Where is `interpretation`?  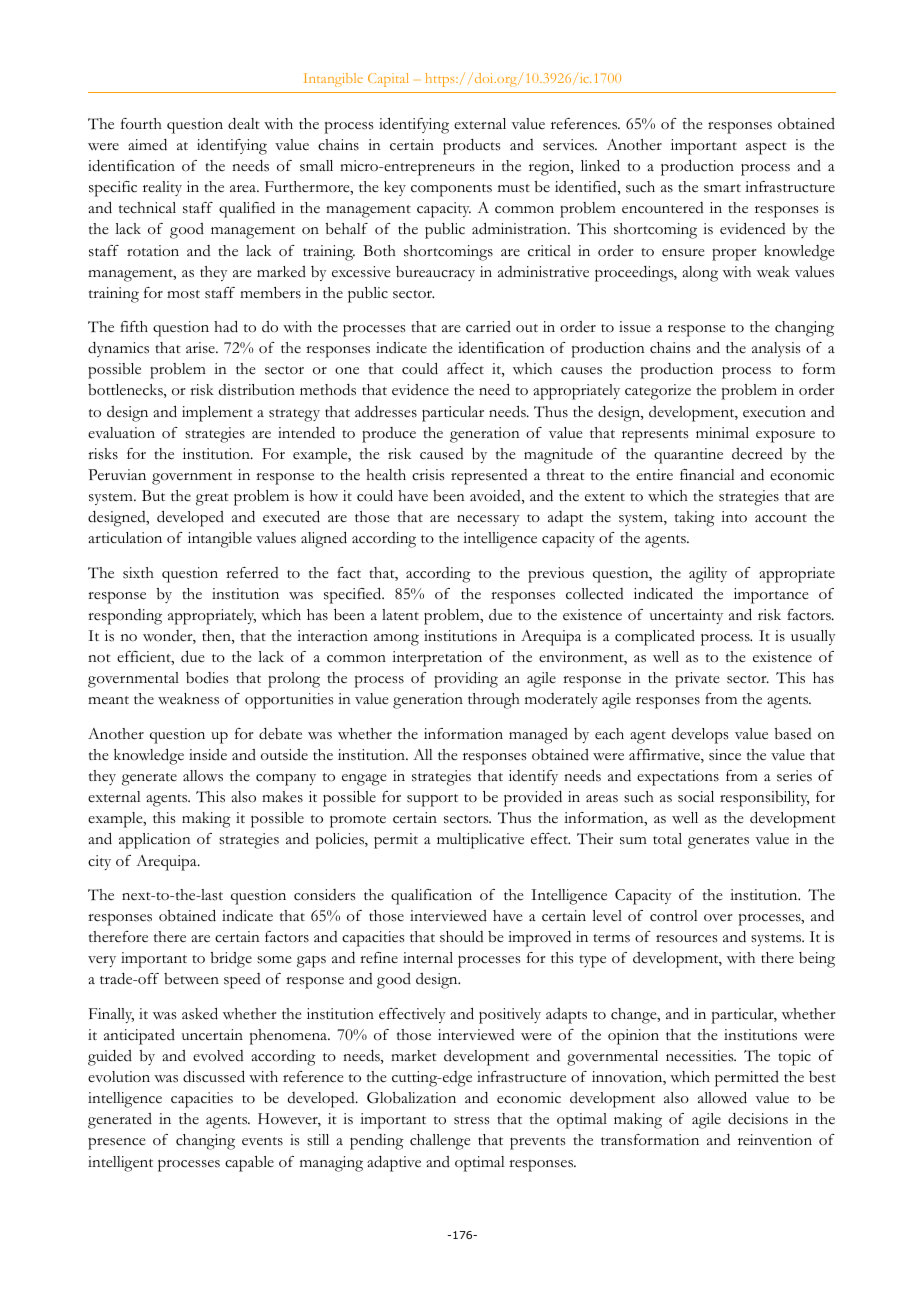 interpretation is located at coordinates (437, 659).
